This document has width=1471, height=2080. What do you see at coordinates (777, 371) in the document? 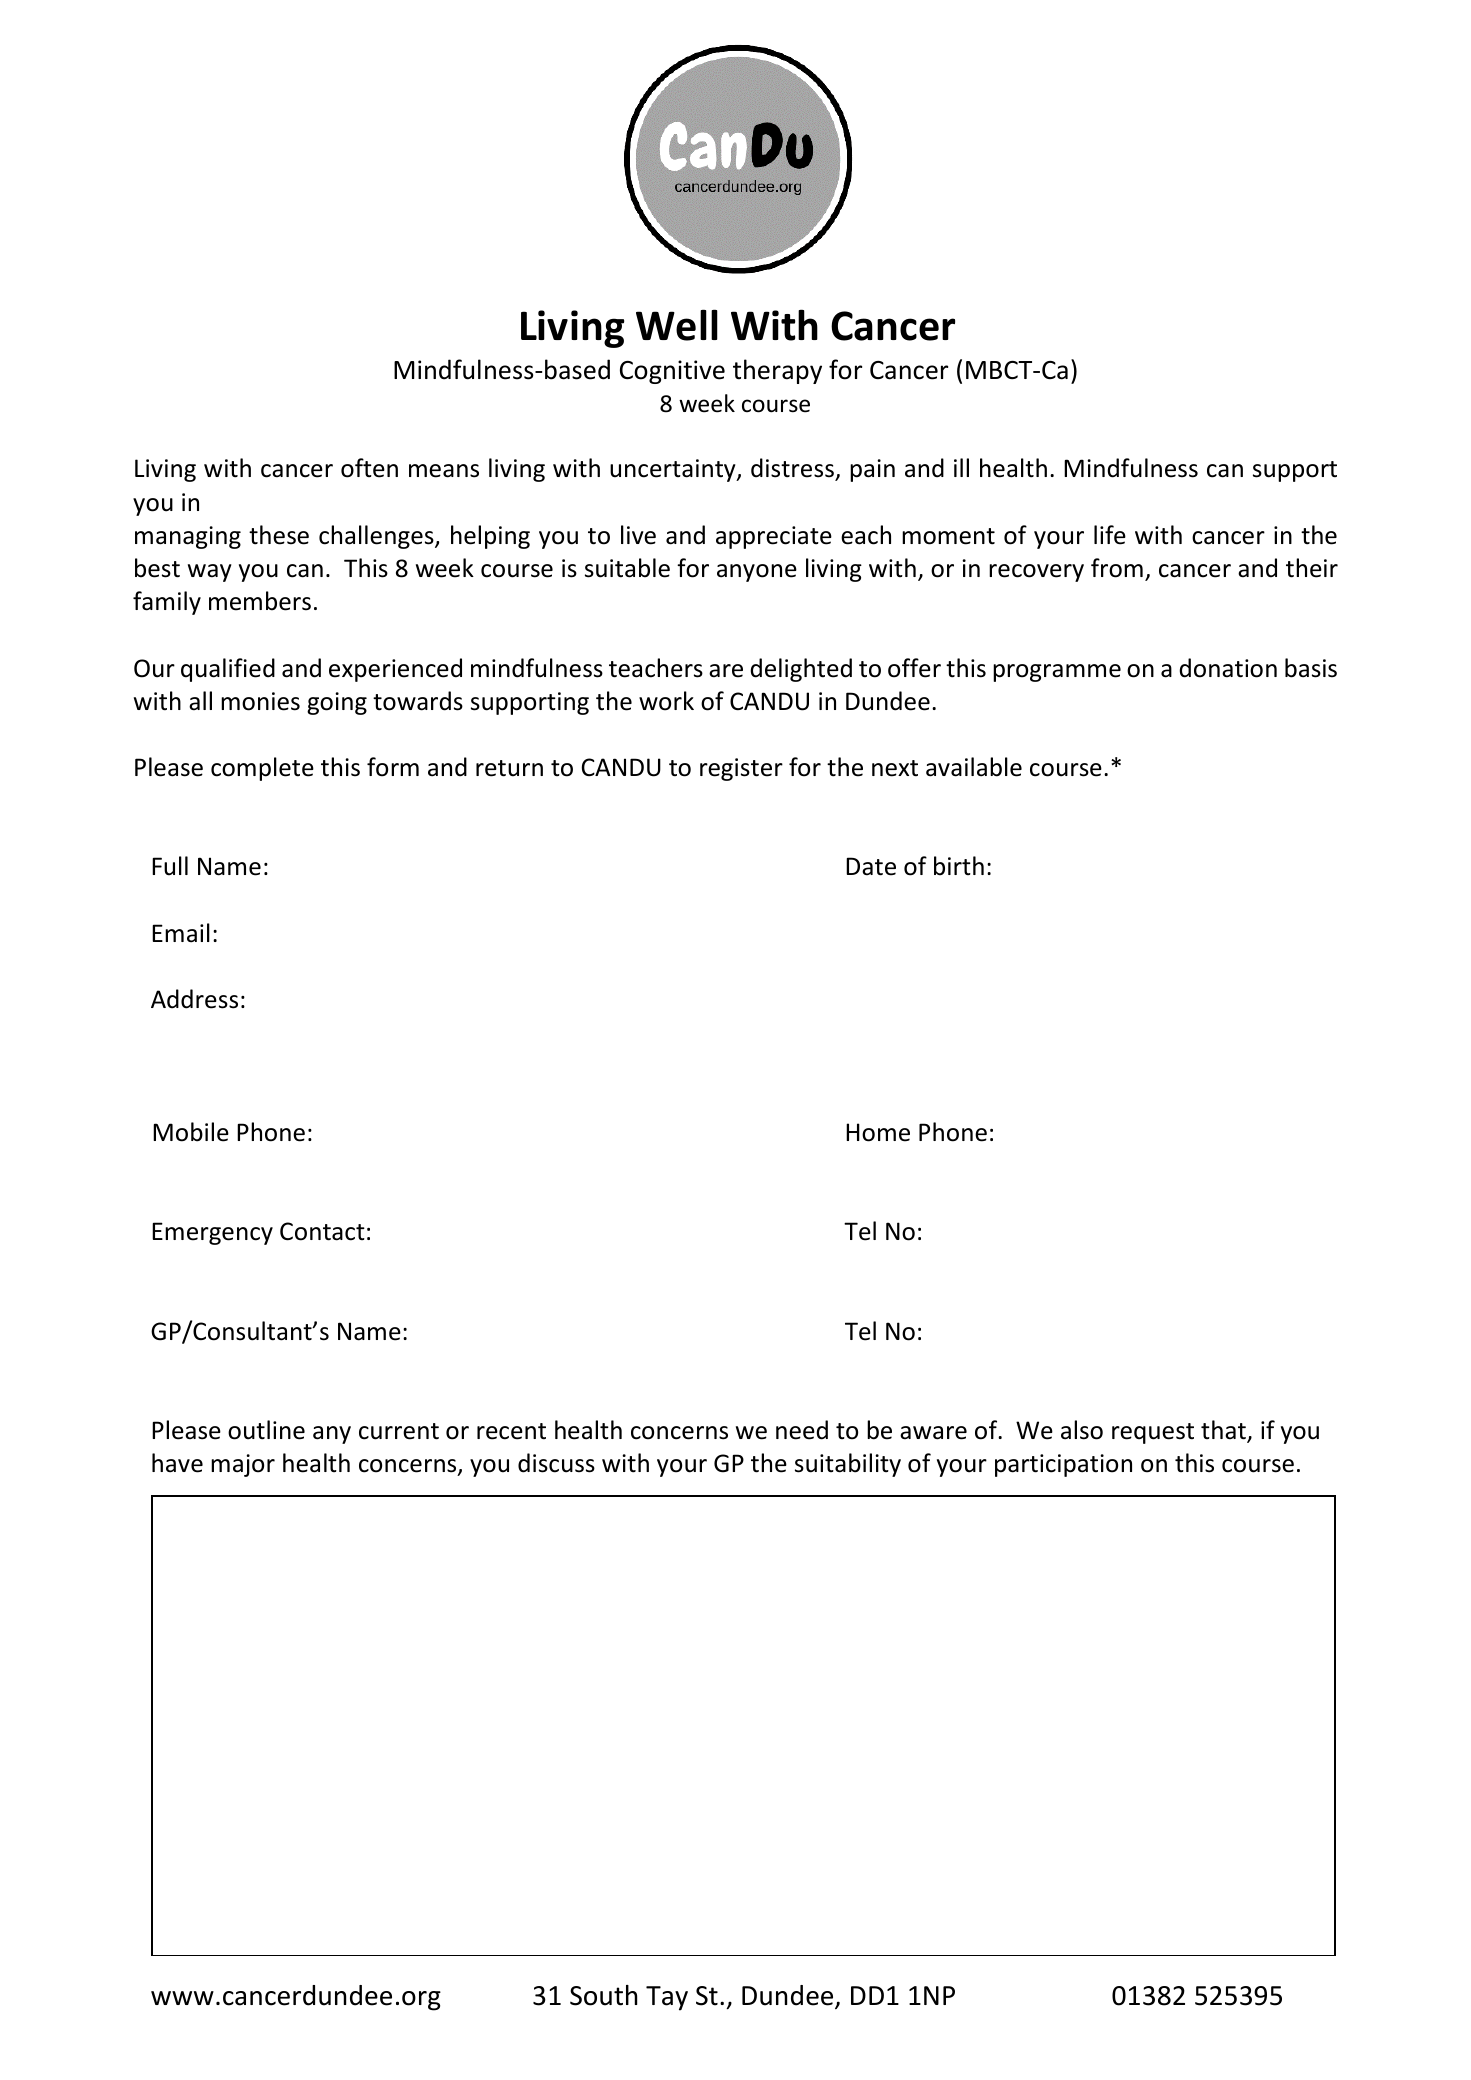
I see `therapy` at bounding box center [777, 371].
